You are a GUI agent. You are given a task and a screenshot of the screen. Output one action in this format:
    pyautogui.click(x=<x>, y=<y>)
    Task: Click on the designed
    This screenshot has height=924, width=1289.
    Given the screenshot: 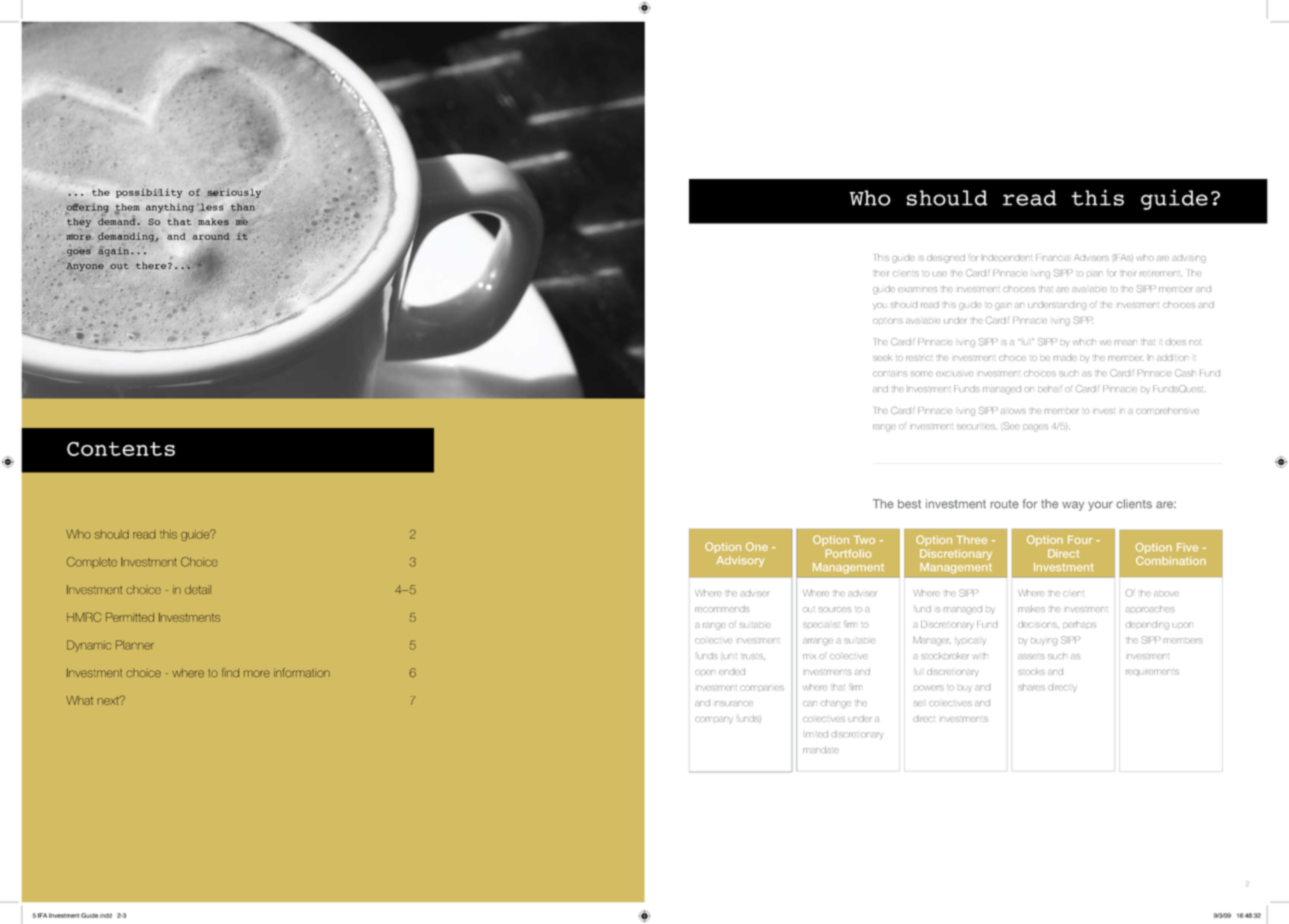 What is the action you would take?
    pyautogui.click(x=946, y=258)
